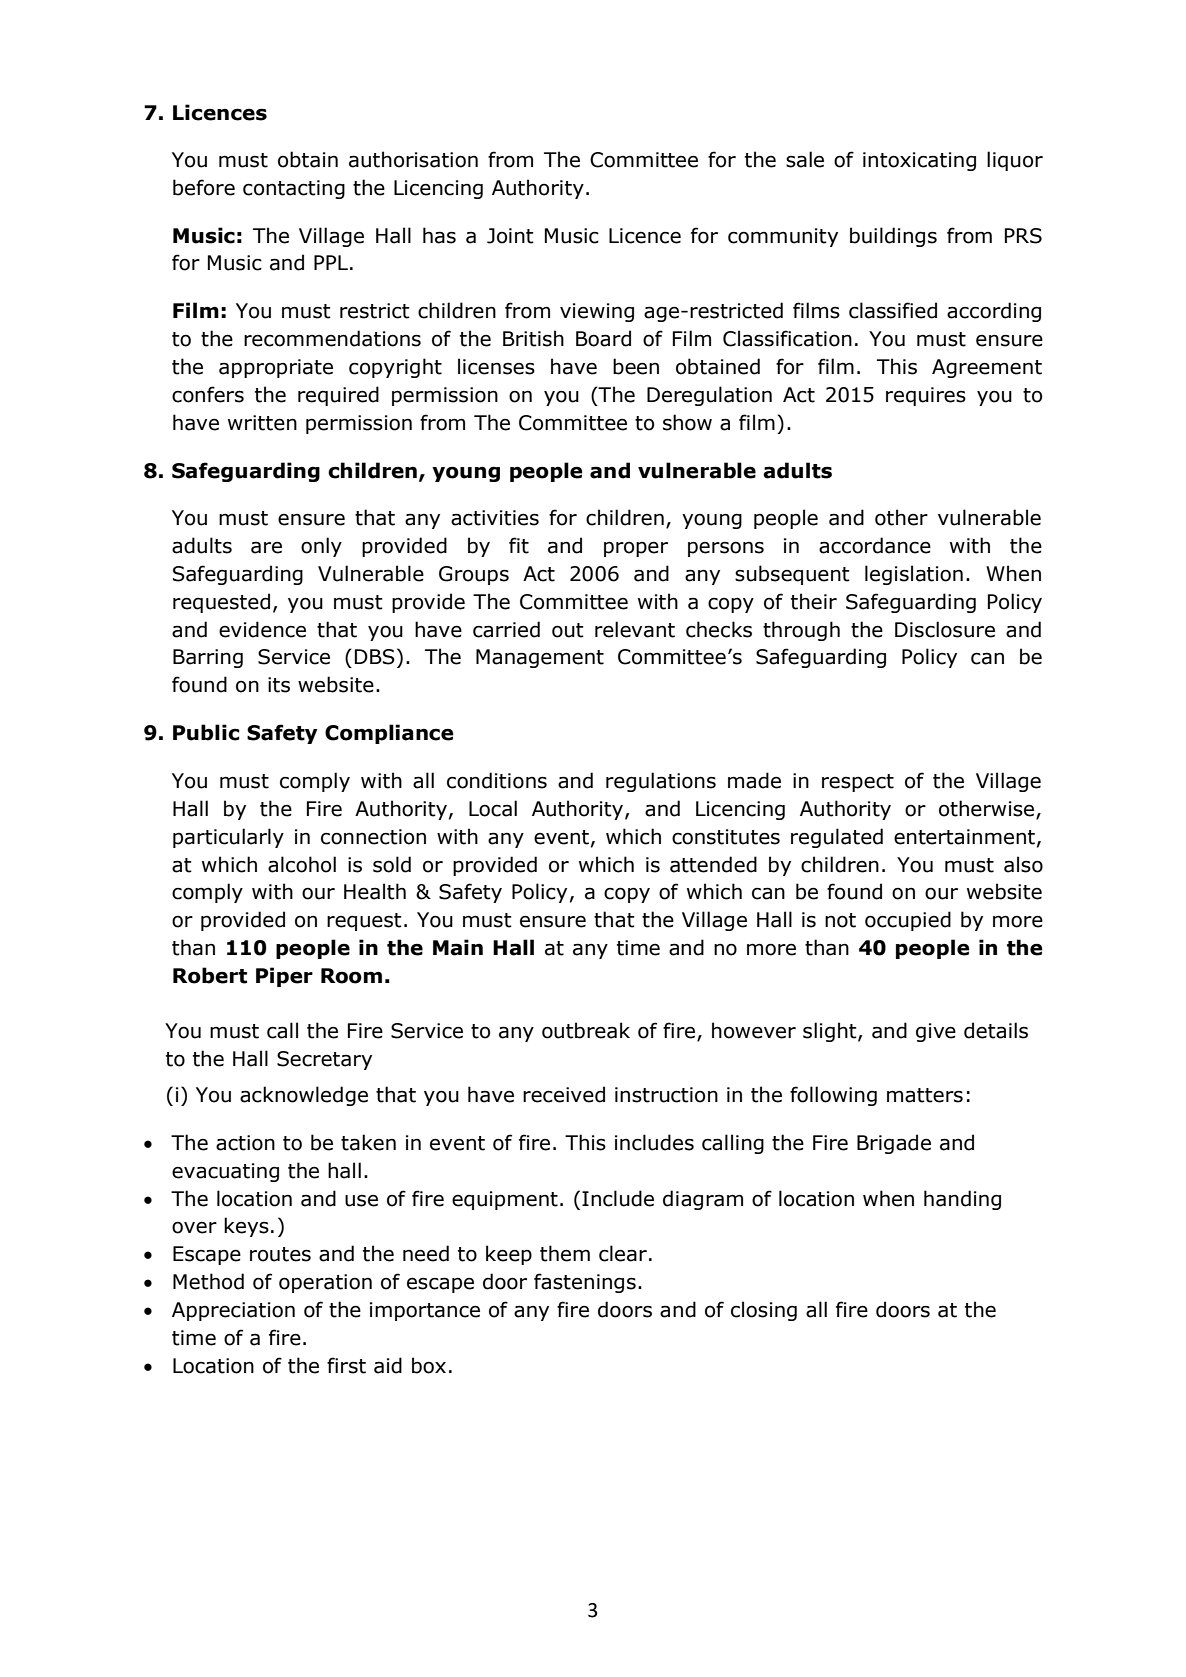  I want to click on intoxicating, so click(919, 161).
